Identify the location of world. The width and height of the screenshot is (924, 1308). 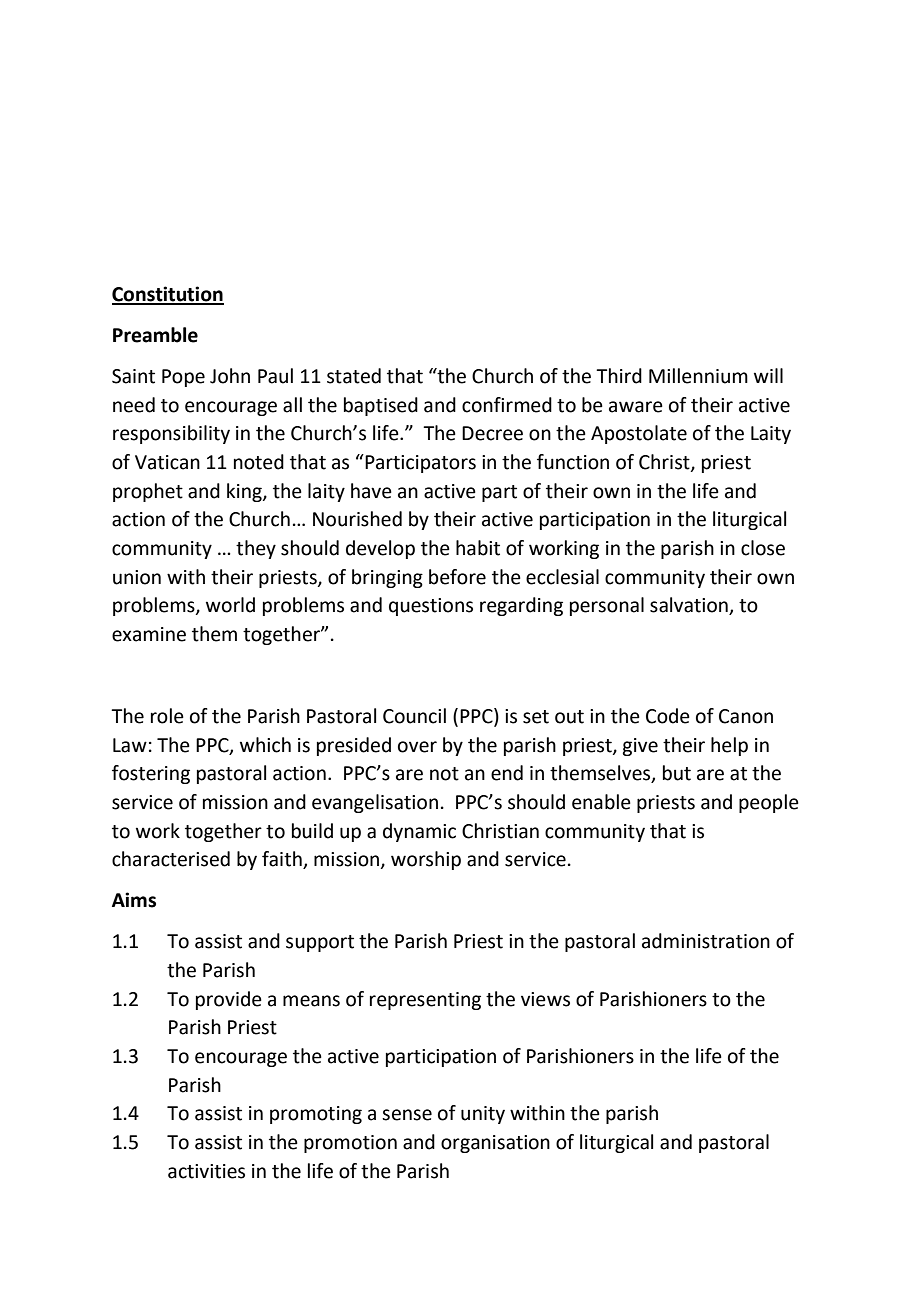
(230, 605).
